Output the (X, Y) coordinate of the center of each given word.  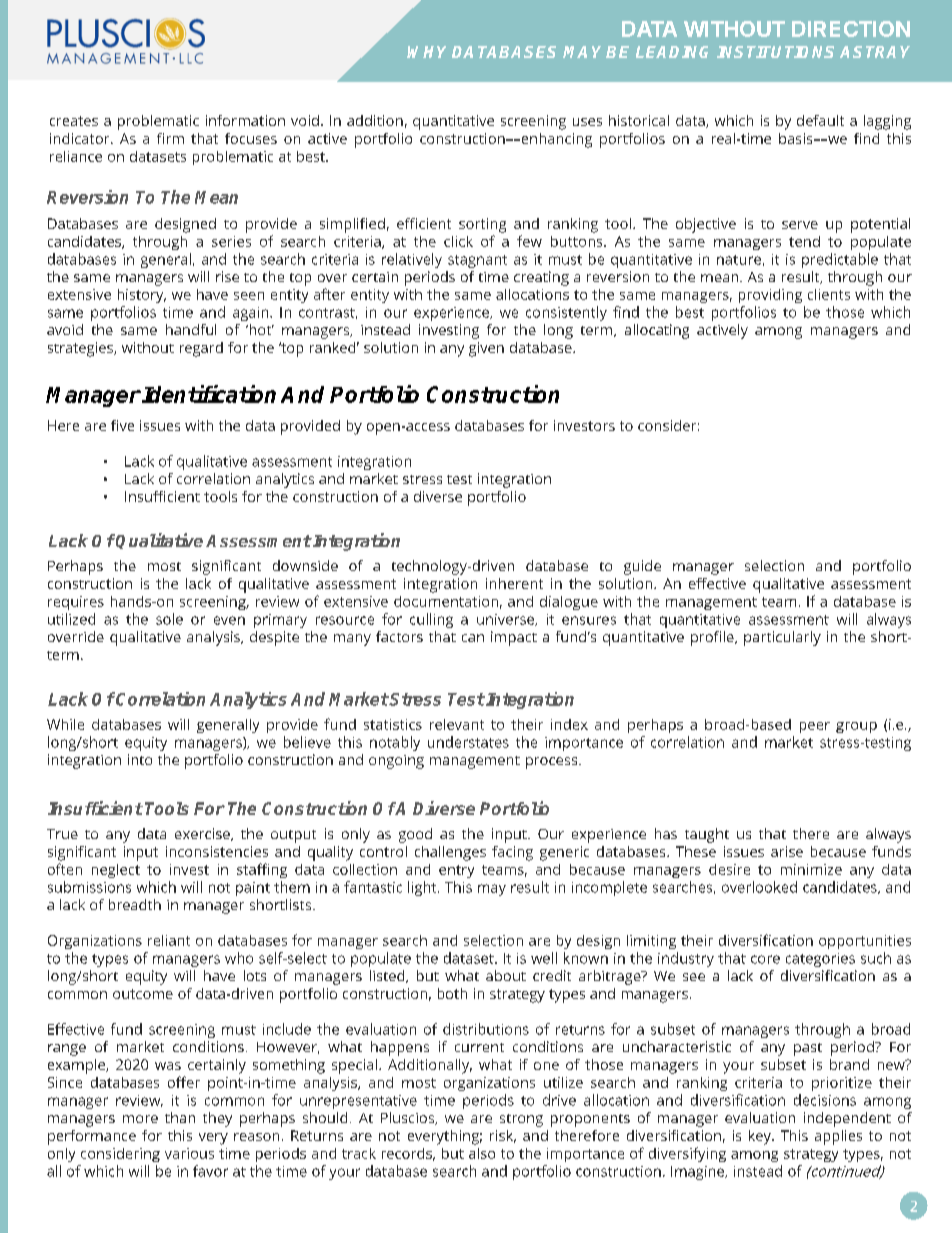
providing (770, 296)
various (189, 1153)
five (122, 425)
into (140, 759)
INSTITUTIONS (775, 52)
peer (815, 727)
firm (170, 138)
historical (639, 120)
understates (468, 742)
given (486, 349)
